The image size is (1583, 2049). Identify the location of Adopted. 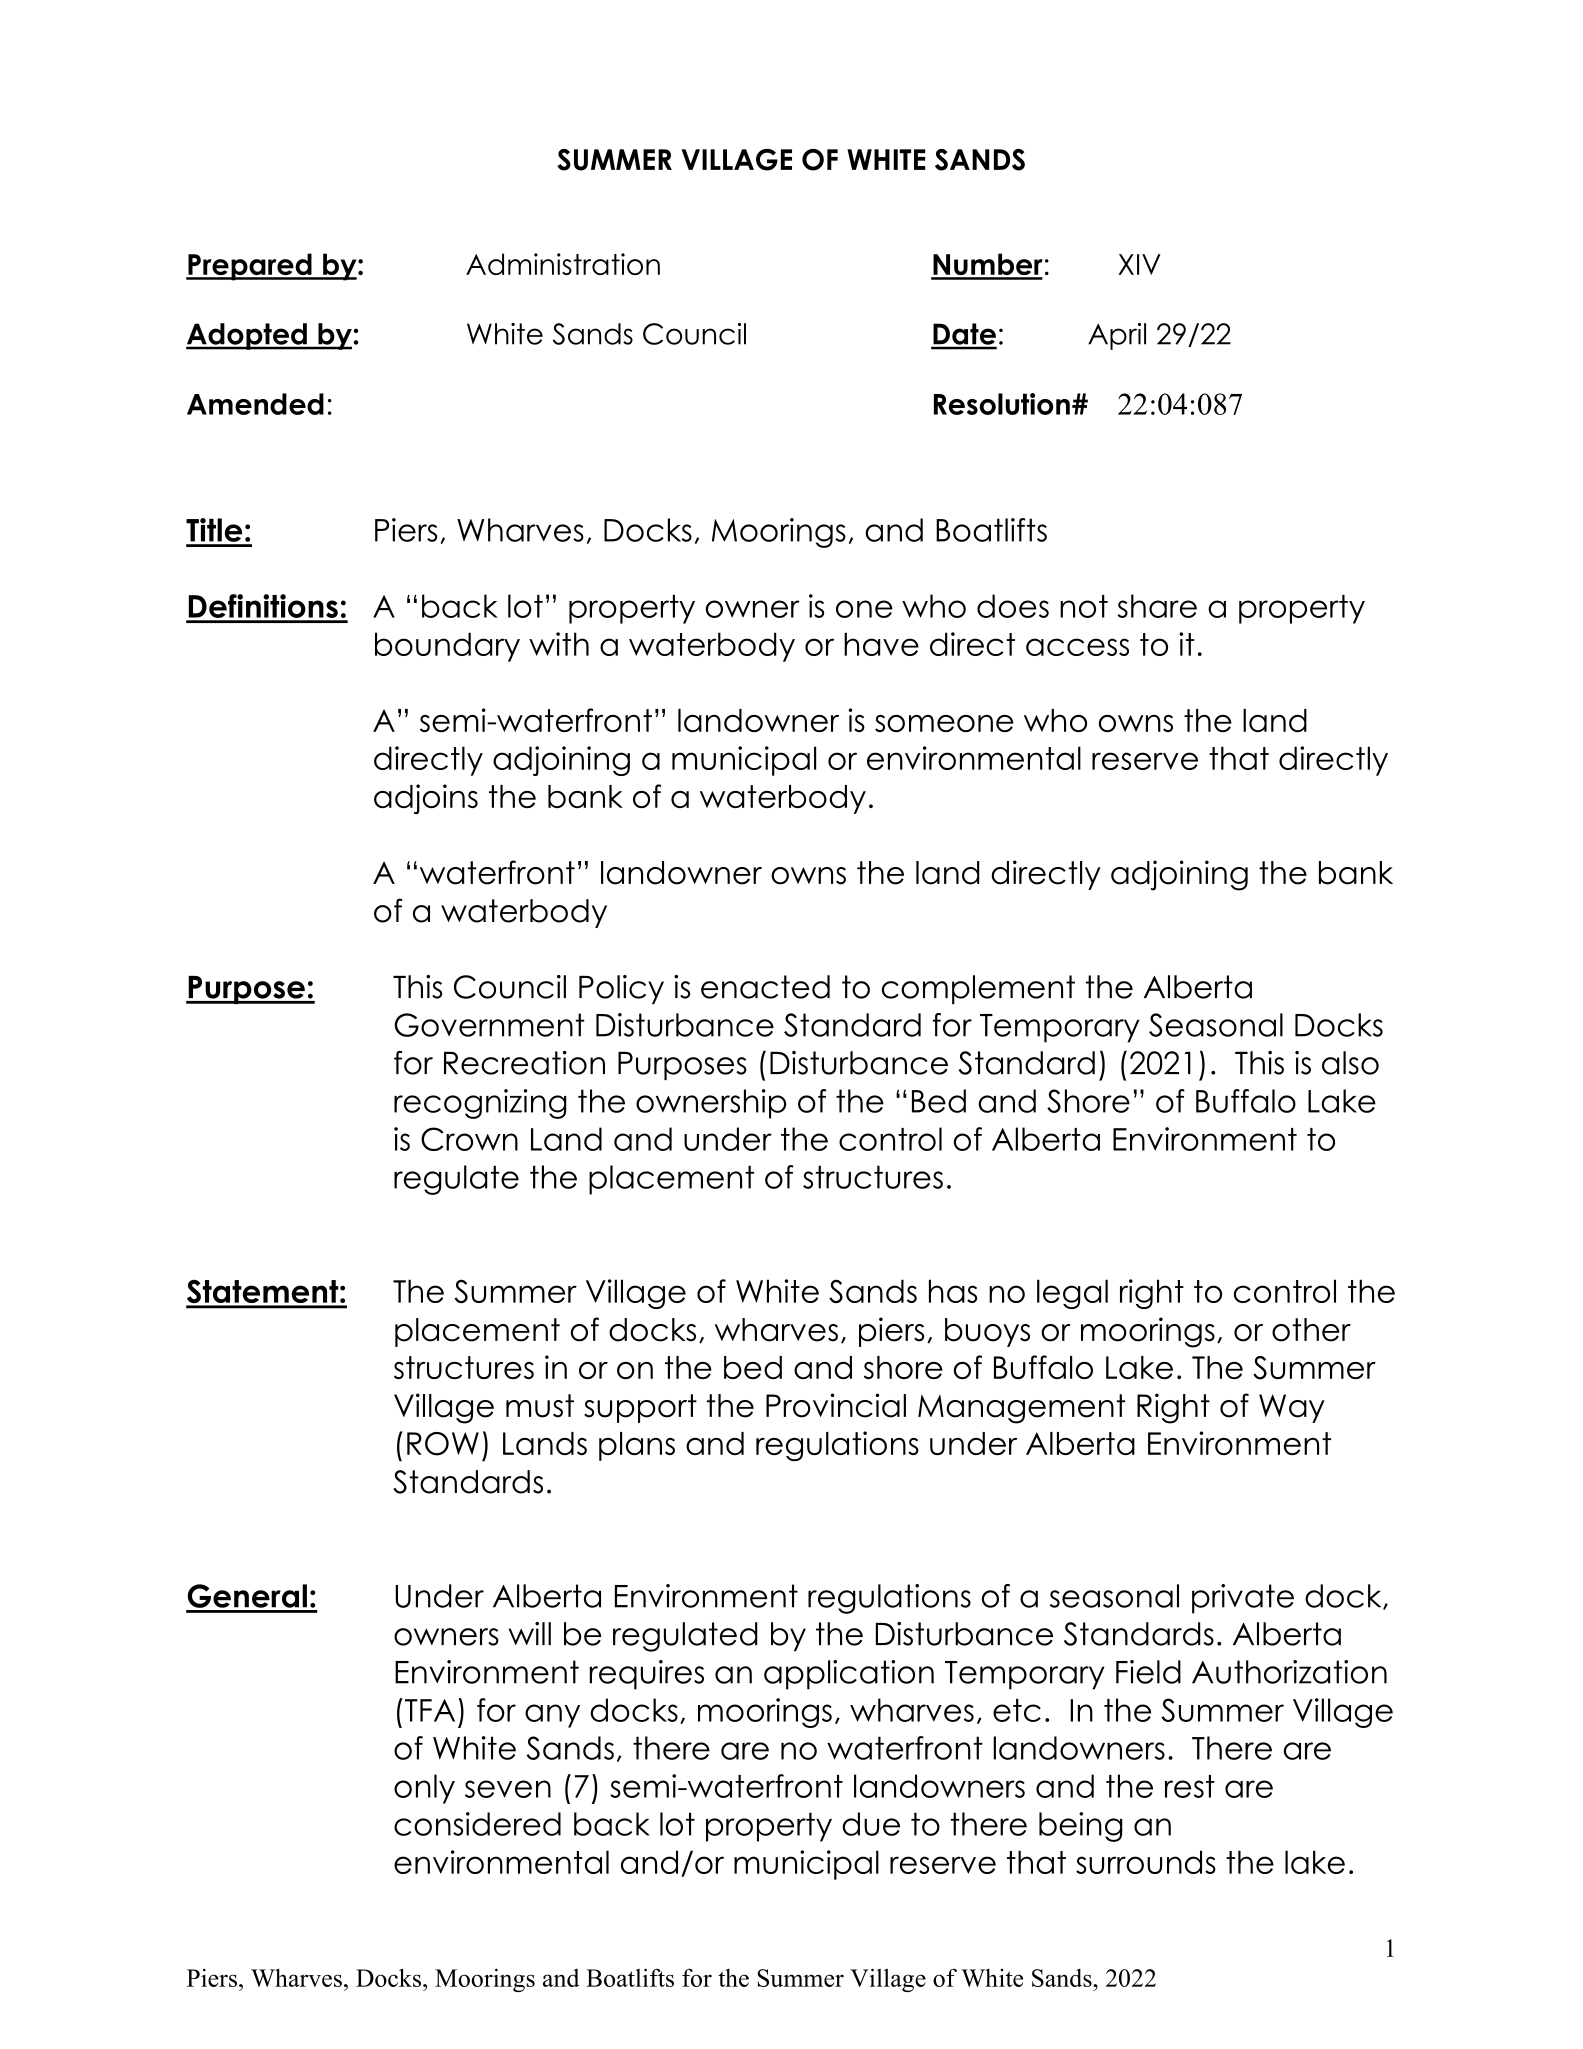
(247, 336).
